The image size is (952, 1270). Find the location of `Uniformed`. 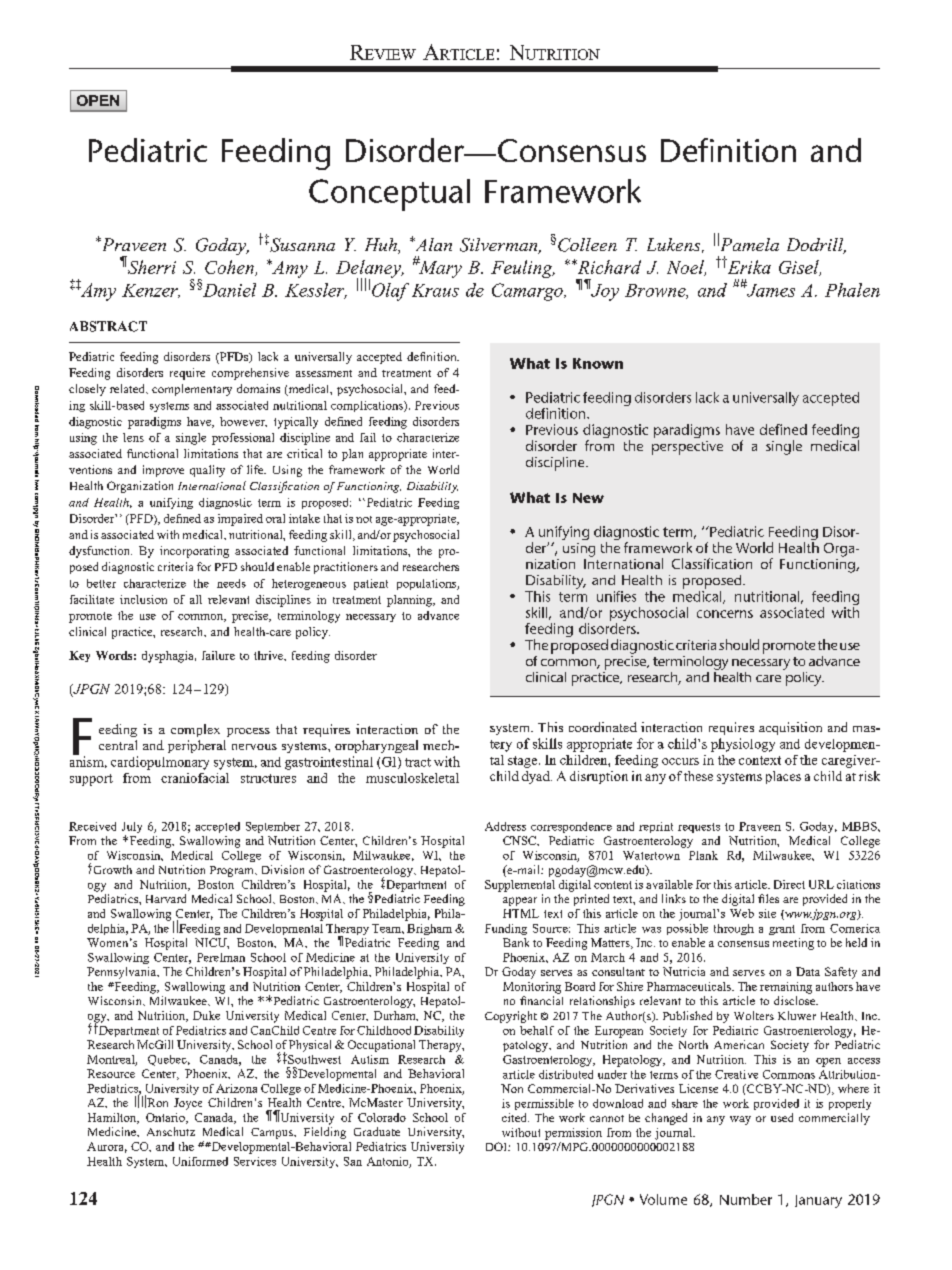

Uniformed is located at coordinates (200, 1161).
